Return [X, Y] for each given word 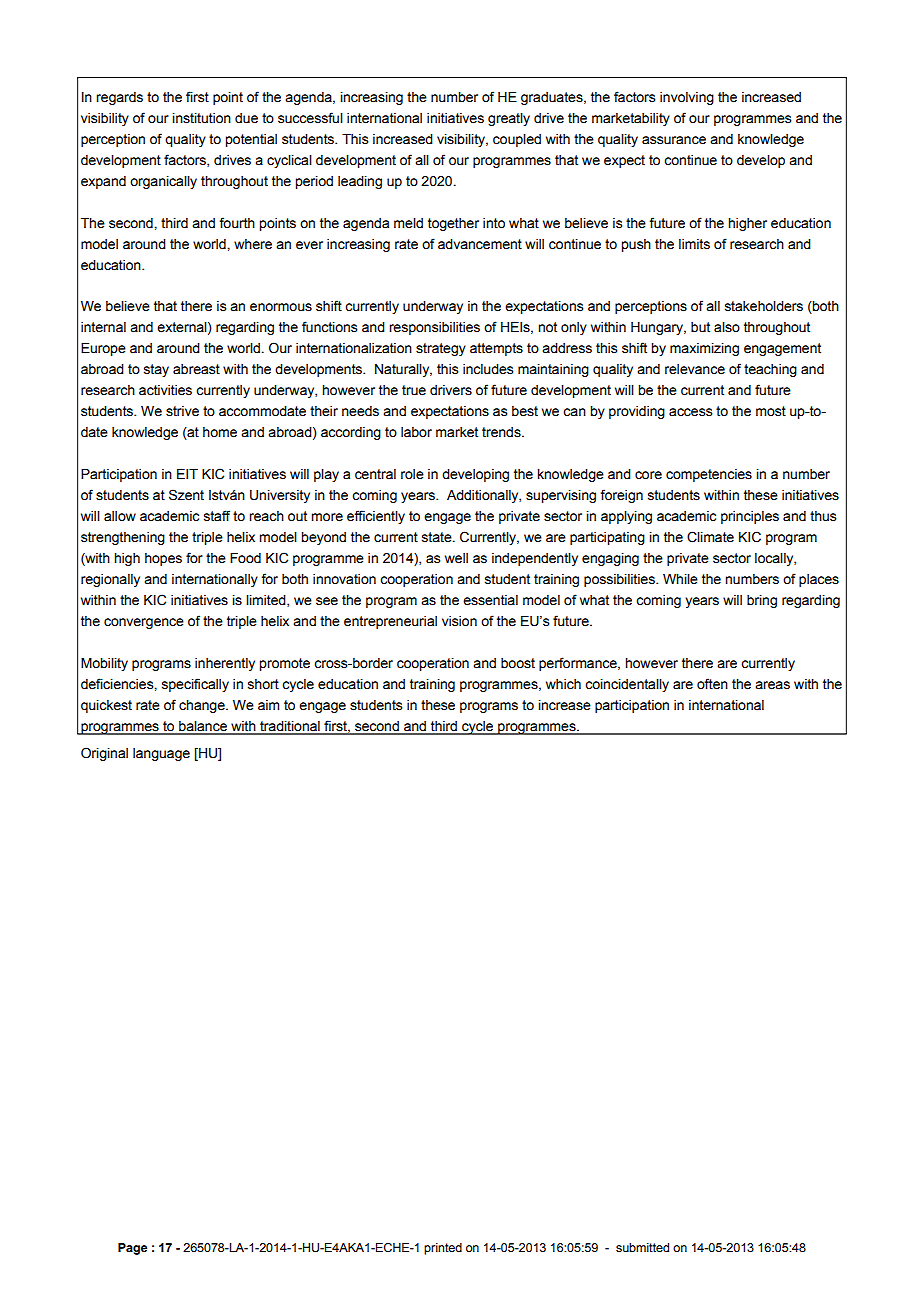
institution [201, 118]
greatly [509, 119]
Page [132, 1249]
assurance [674, 140]
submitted [642, 1247]
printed [443, 1249]
